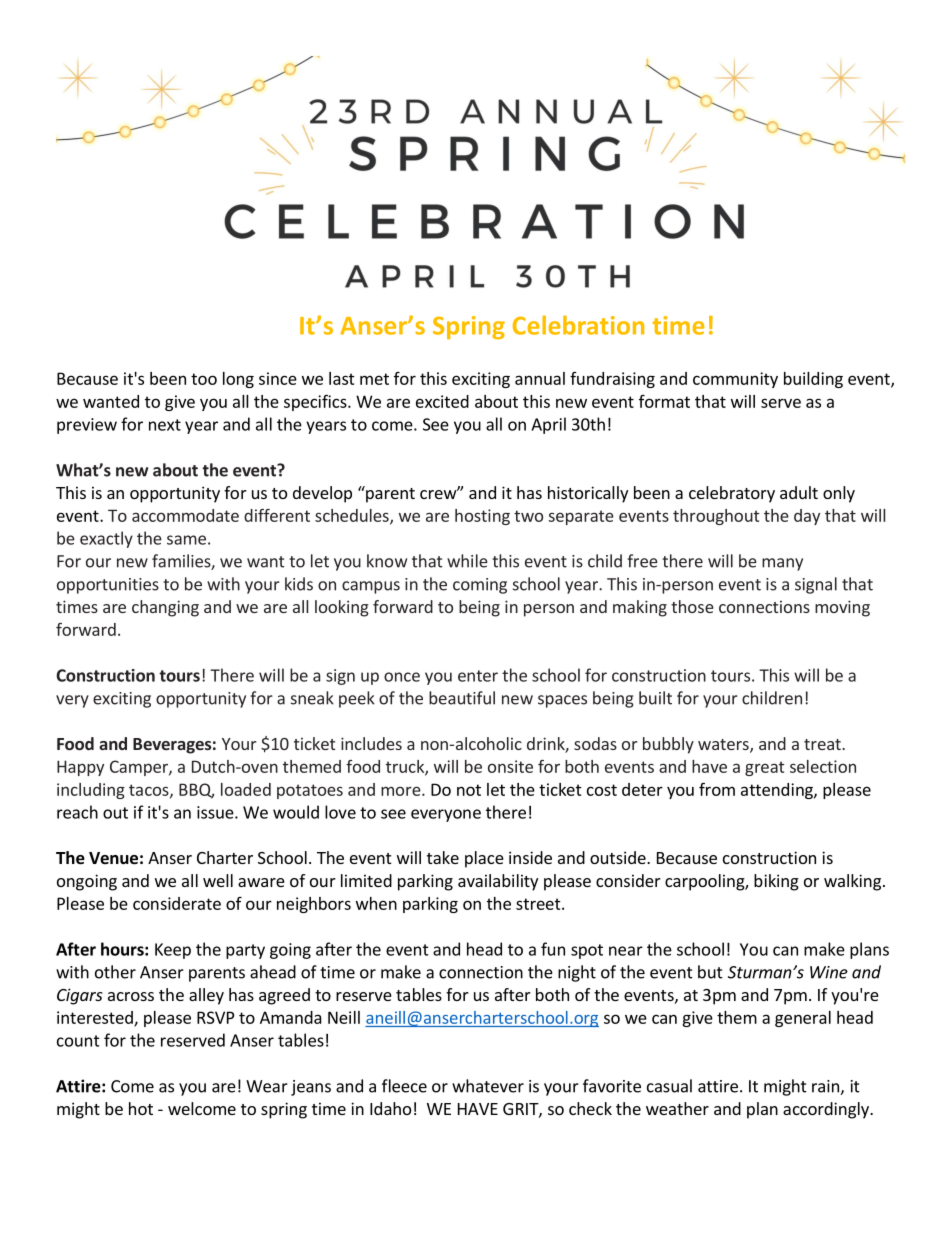 The height and width of the image is (1233, 952). Describe the element at coordinates (140, 768) in the image. I see `Camper` at that location.
